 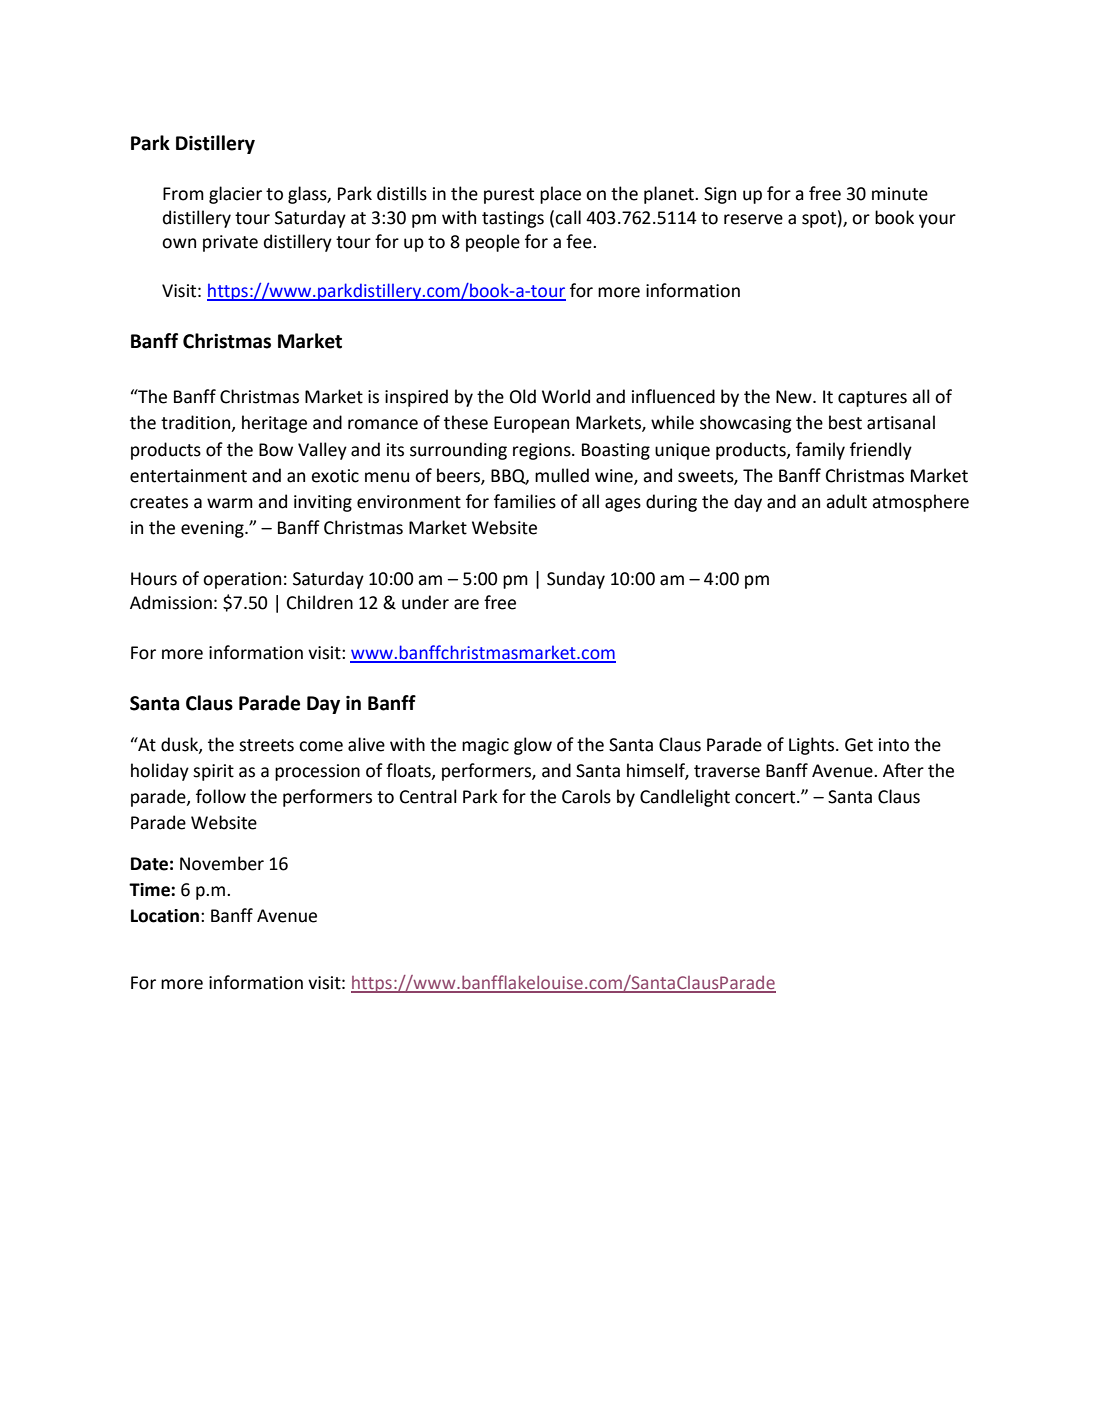 I want to click on call, so click(x=568, y=217).
